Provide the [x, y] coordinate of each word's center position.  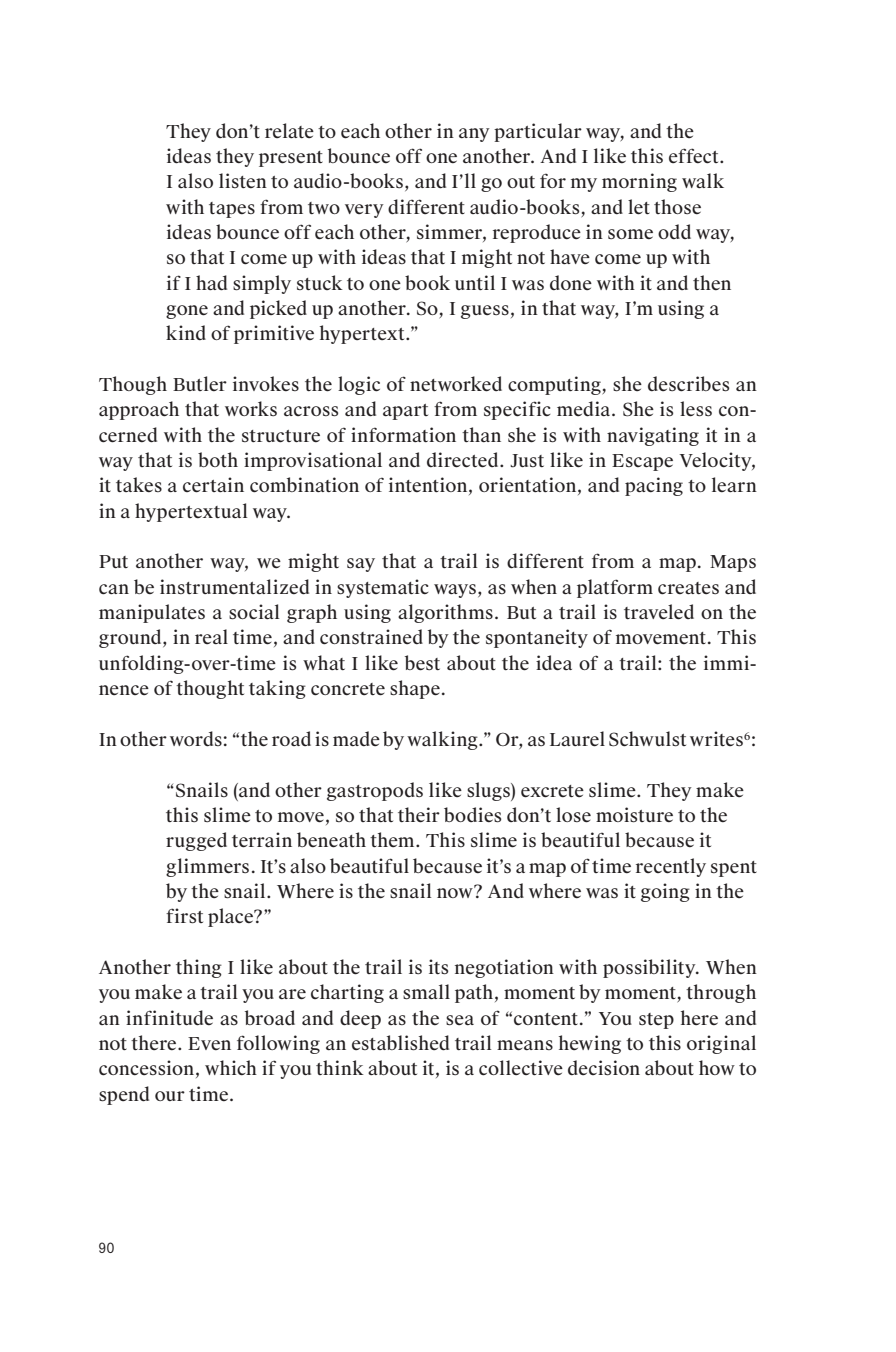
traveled [659, 612]
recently [671, 867]
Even [209, 1043]
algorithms [445, 613]
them [393, 839]
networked [456, 384]
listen [243, 180]
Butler [200, 383]
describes [688, 384]
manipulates [152, 613]
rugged [196, 841]
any [474, 135]
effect [695, 156]
